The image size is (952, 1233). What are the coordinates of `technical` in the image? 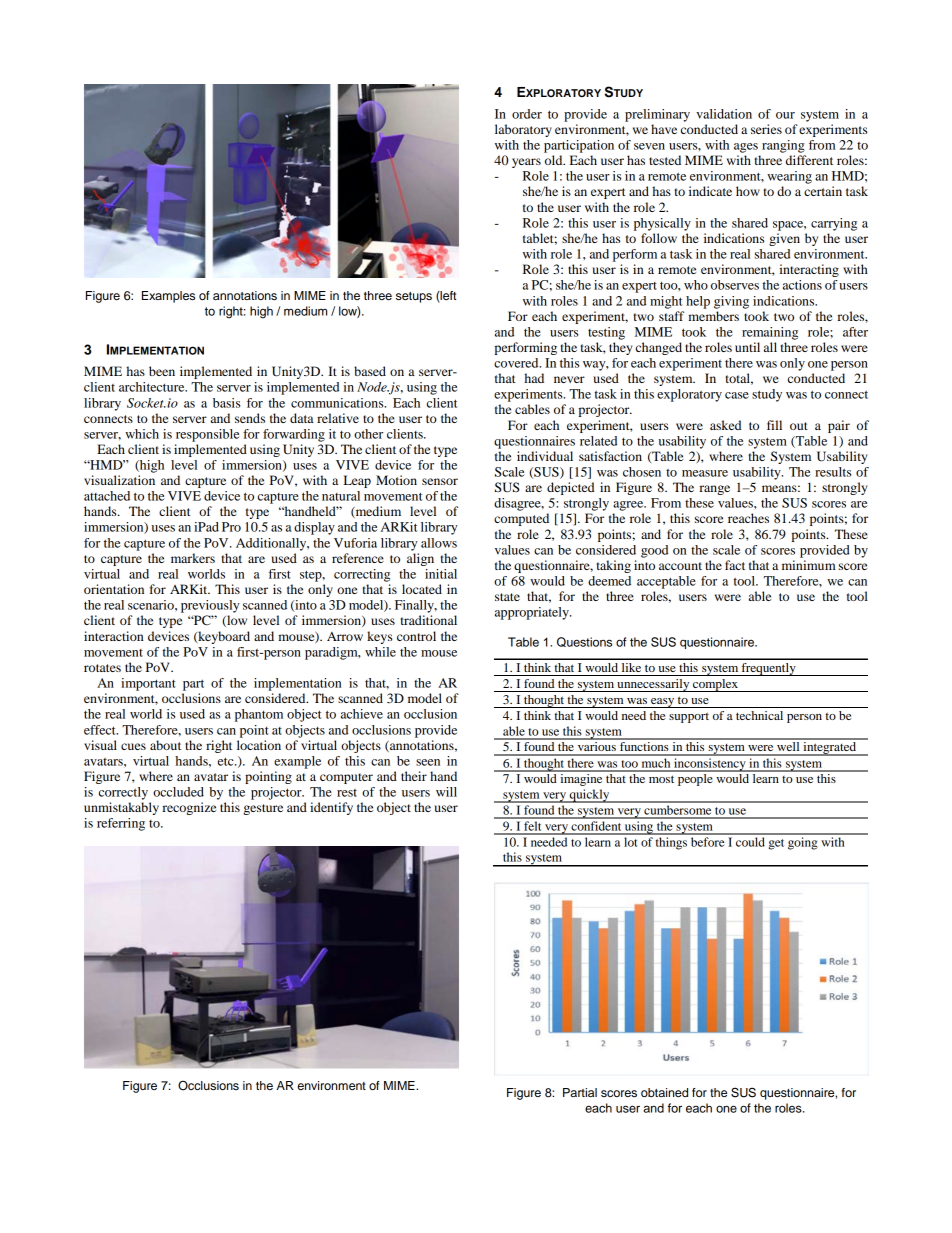 It's located at (759, 715).
